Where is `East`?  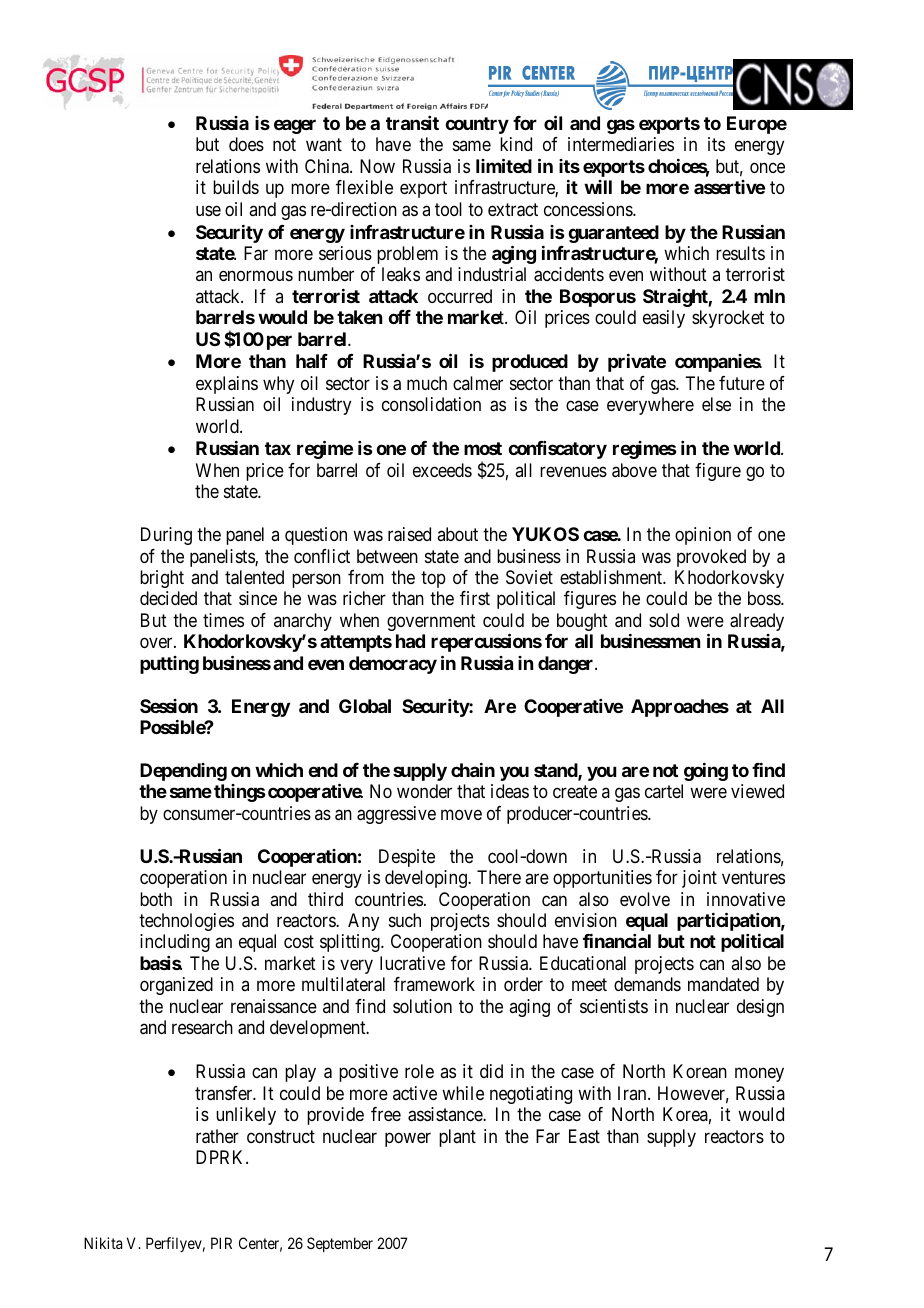 East is located at coordinates (584, 1136).
